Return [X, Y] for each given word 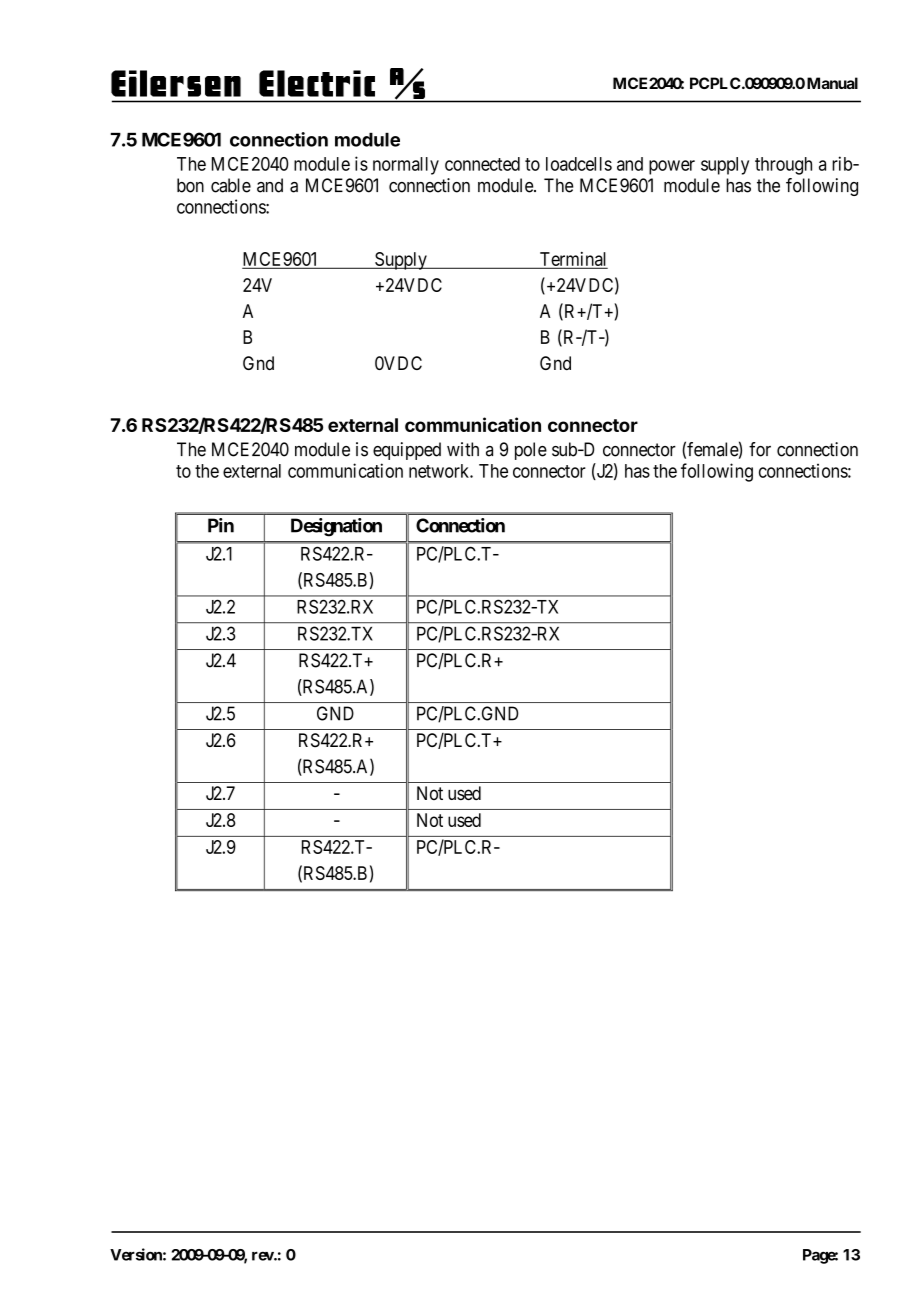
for [760, 449]
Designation [336, 527]
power [672, 167]
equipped [407, 451]
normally [406, 166]
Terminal [572, 260]
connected [482, 164]
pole [531, 451]
